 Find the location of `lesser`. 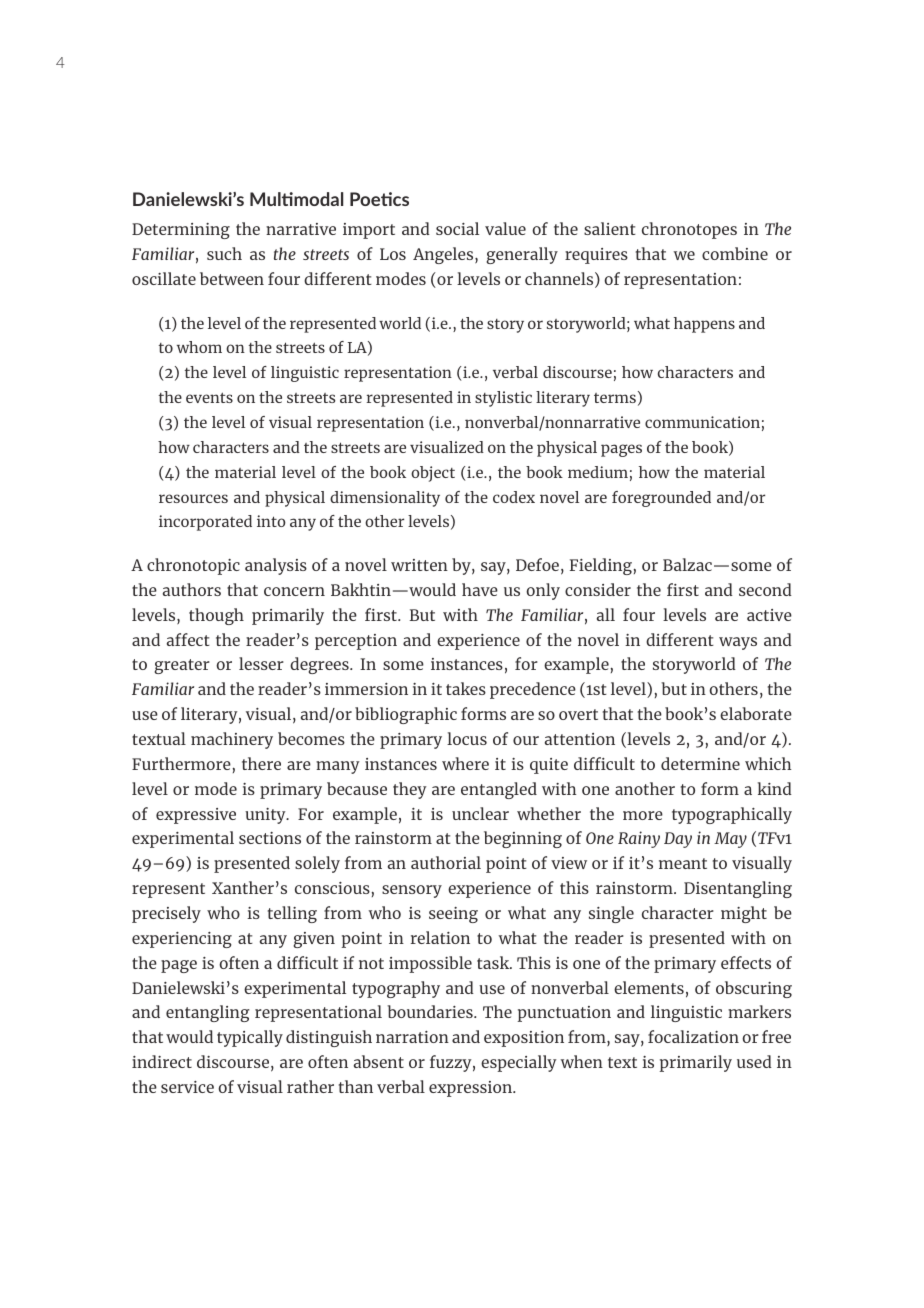

lesser is located at coordinates (261, 663).
